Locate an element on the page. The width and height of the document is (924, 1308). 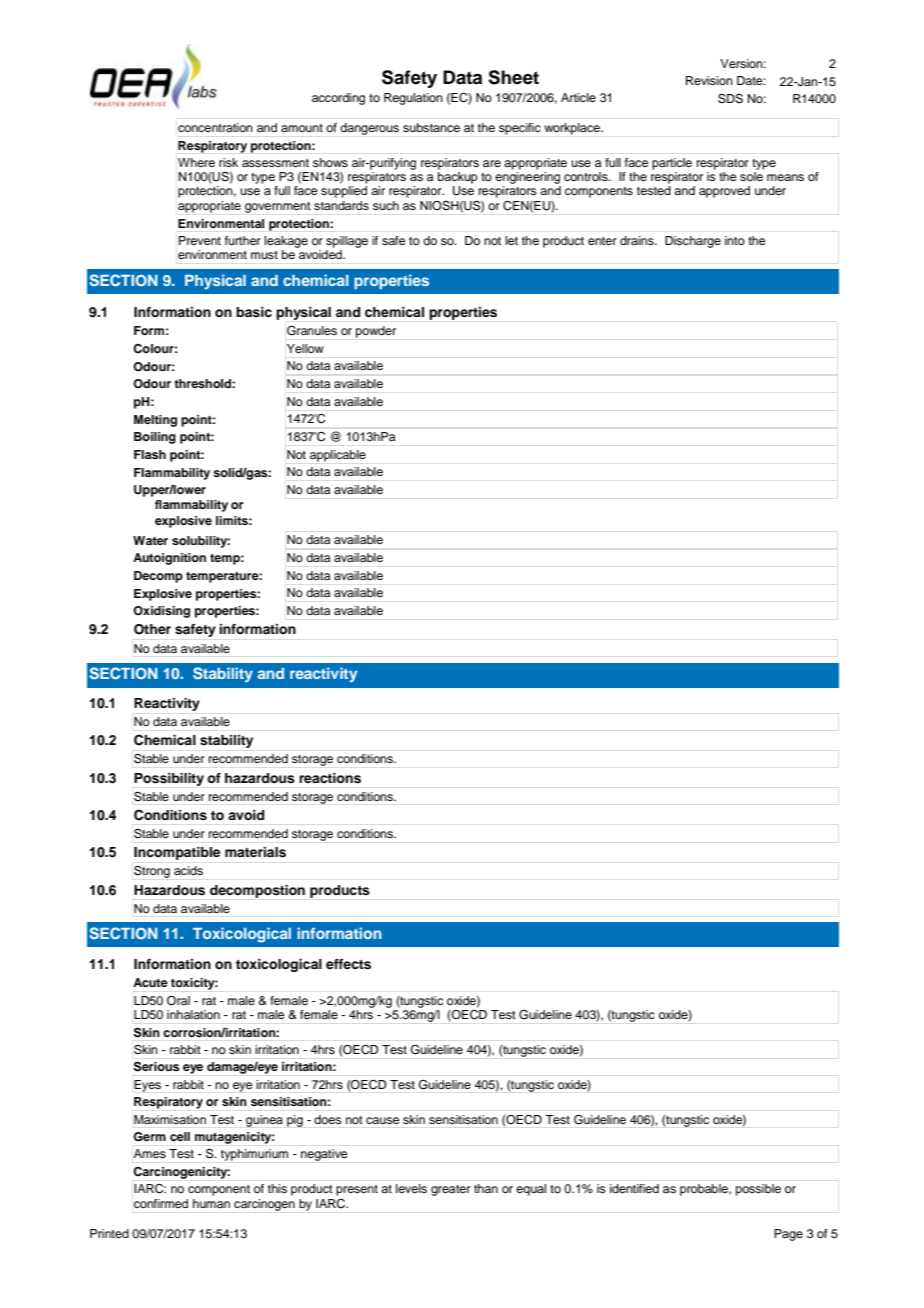
effects is located at coordinates (348, 964).
